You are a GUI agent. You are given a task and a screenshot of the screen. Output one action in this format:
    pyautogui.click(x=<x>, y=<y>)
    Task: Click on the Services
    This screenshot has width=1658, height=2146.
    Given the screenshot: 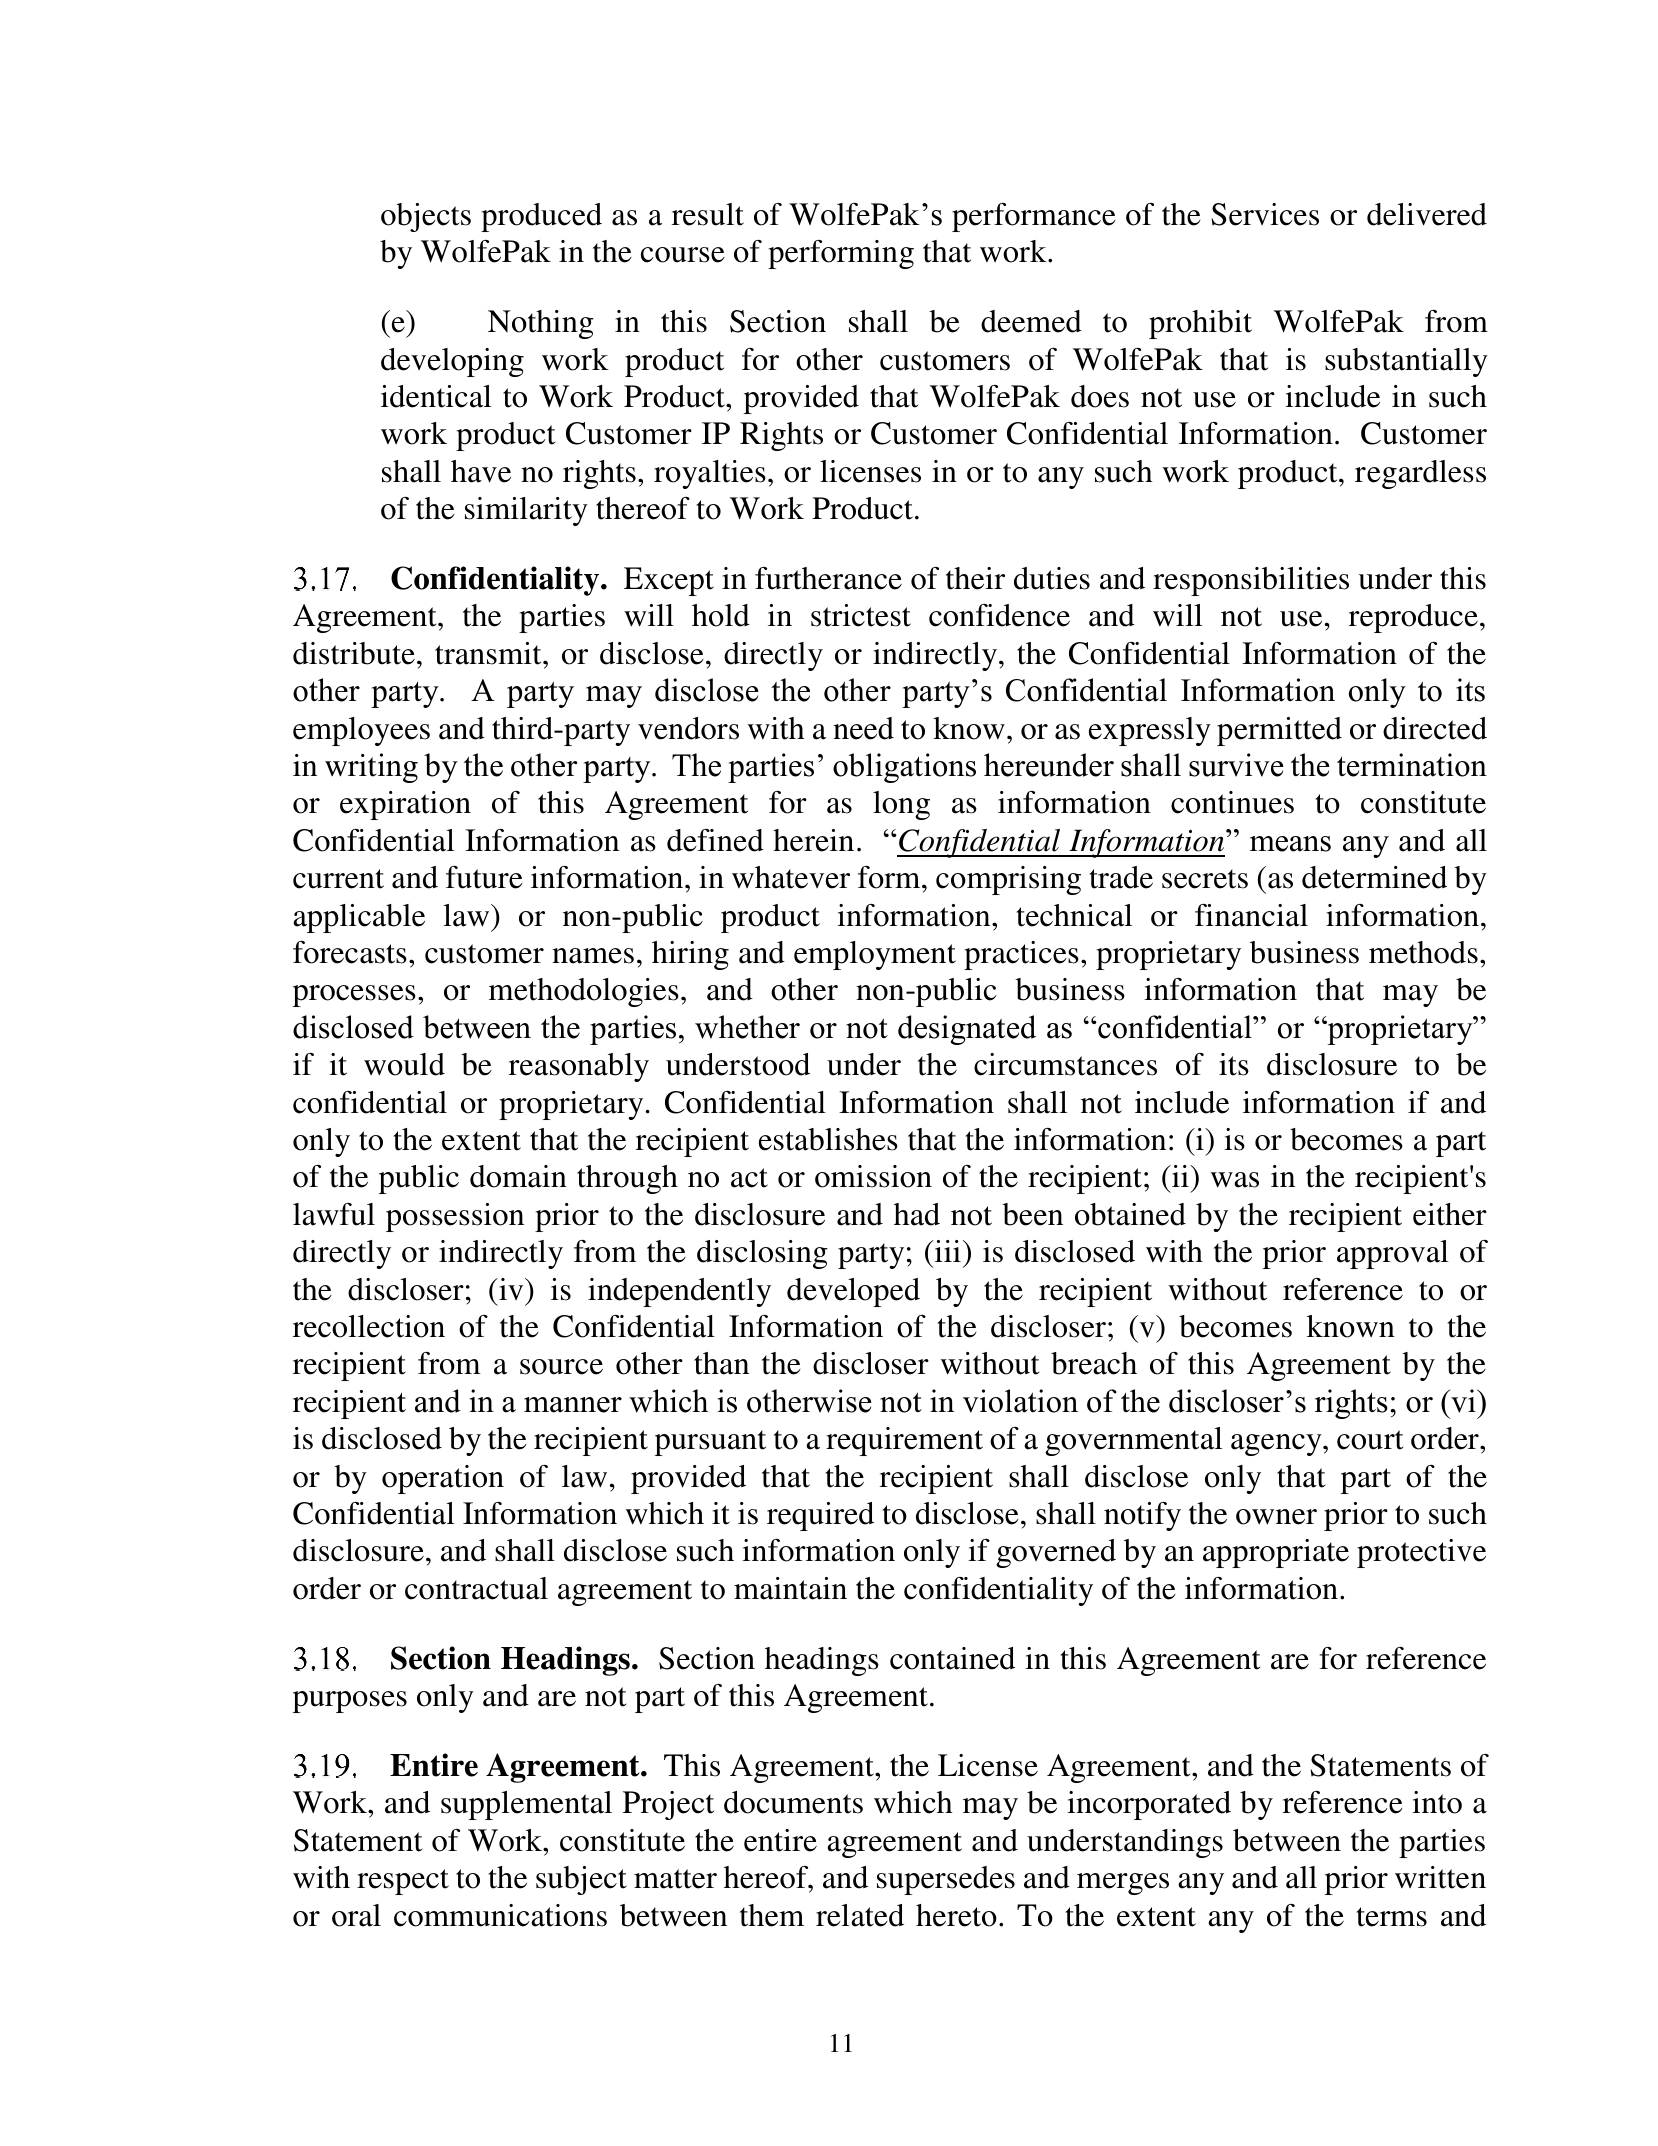 What is the action you would take?
    pyautogui.click(x=1265, y=214)
